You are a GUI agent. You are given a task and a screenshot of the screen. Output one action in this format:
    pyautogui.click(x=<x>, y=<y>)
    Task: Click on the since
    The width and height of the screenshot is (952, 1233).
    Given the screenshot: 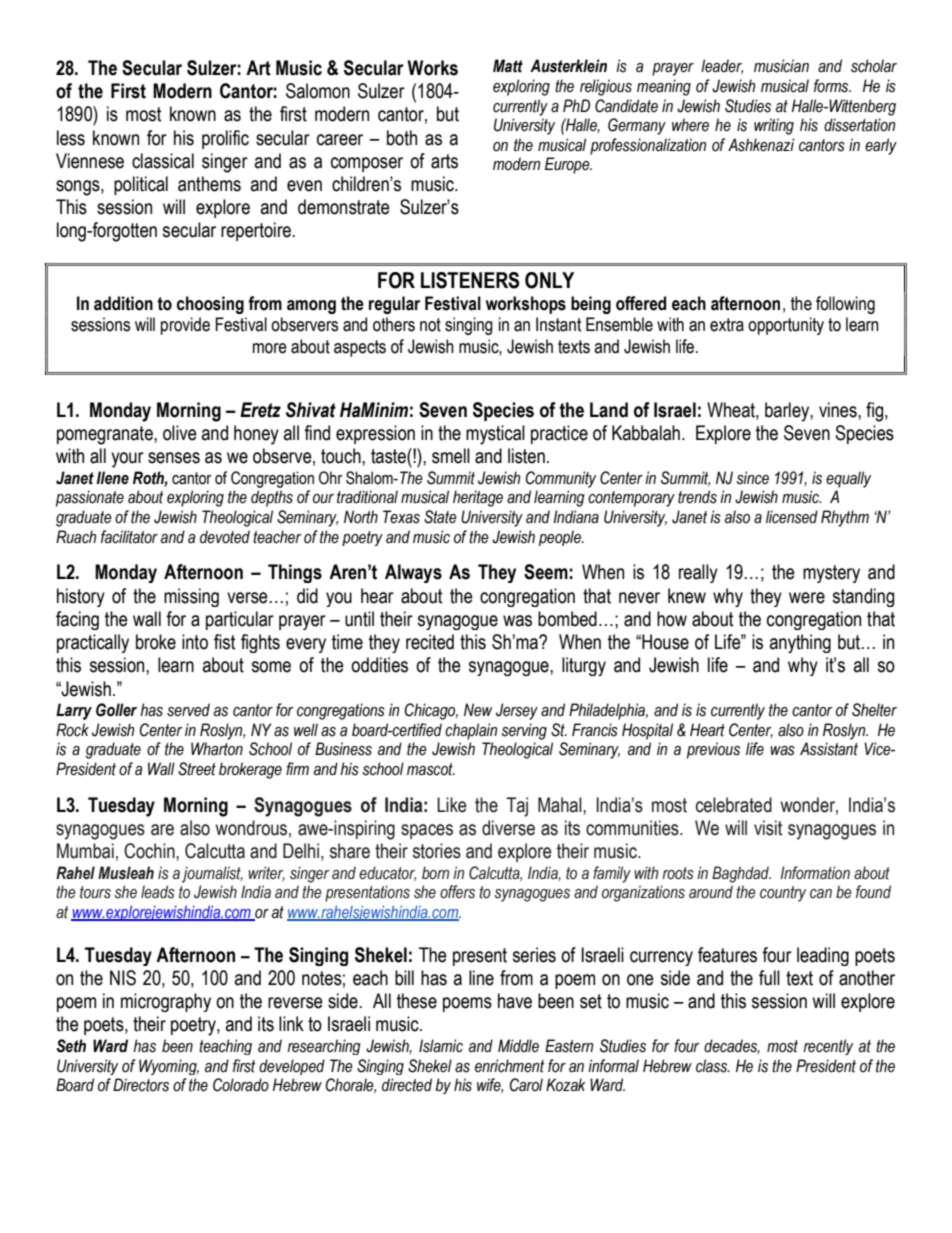 What is the action you would take?
    pyautogui.click(x=752, y=478)
